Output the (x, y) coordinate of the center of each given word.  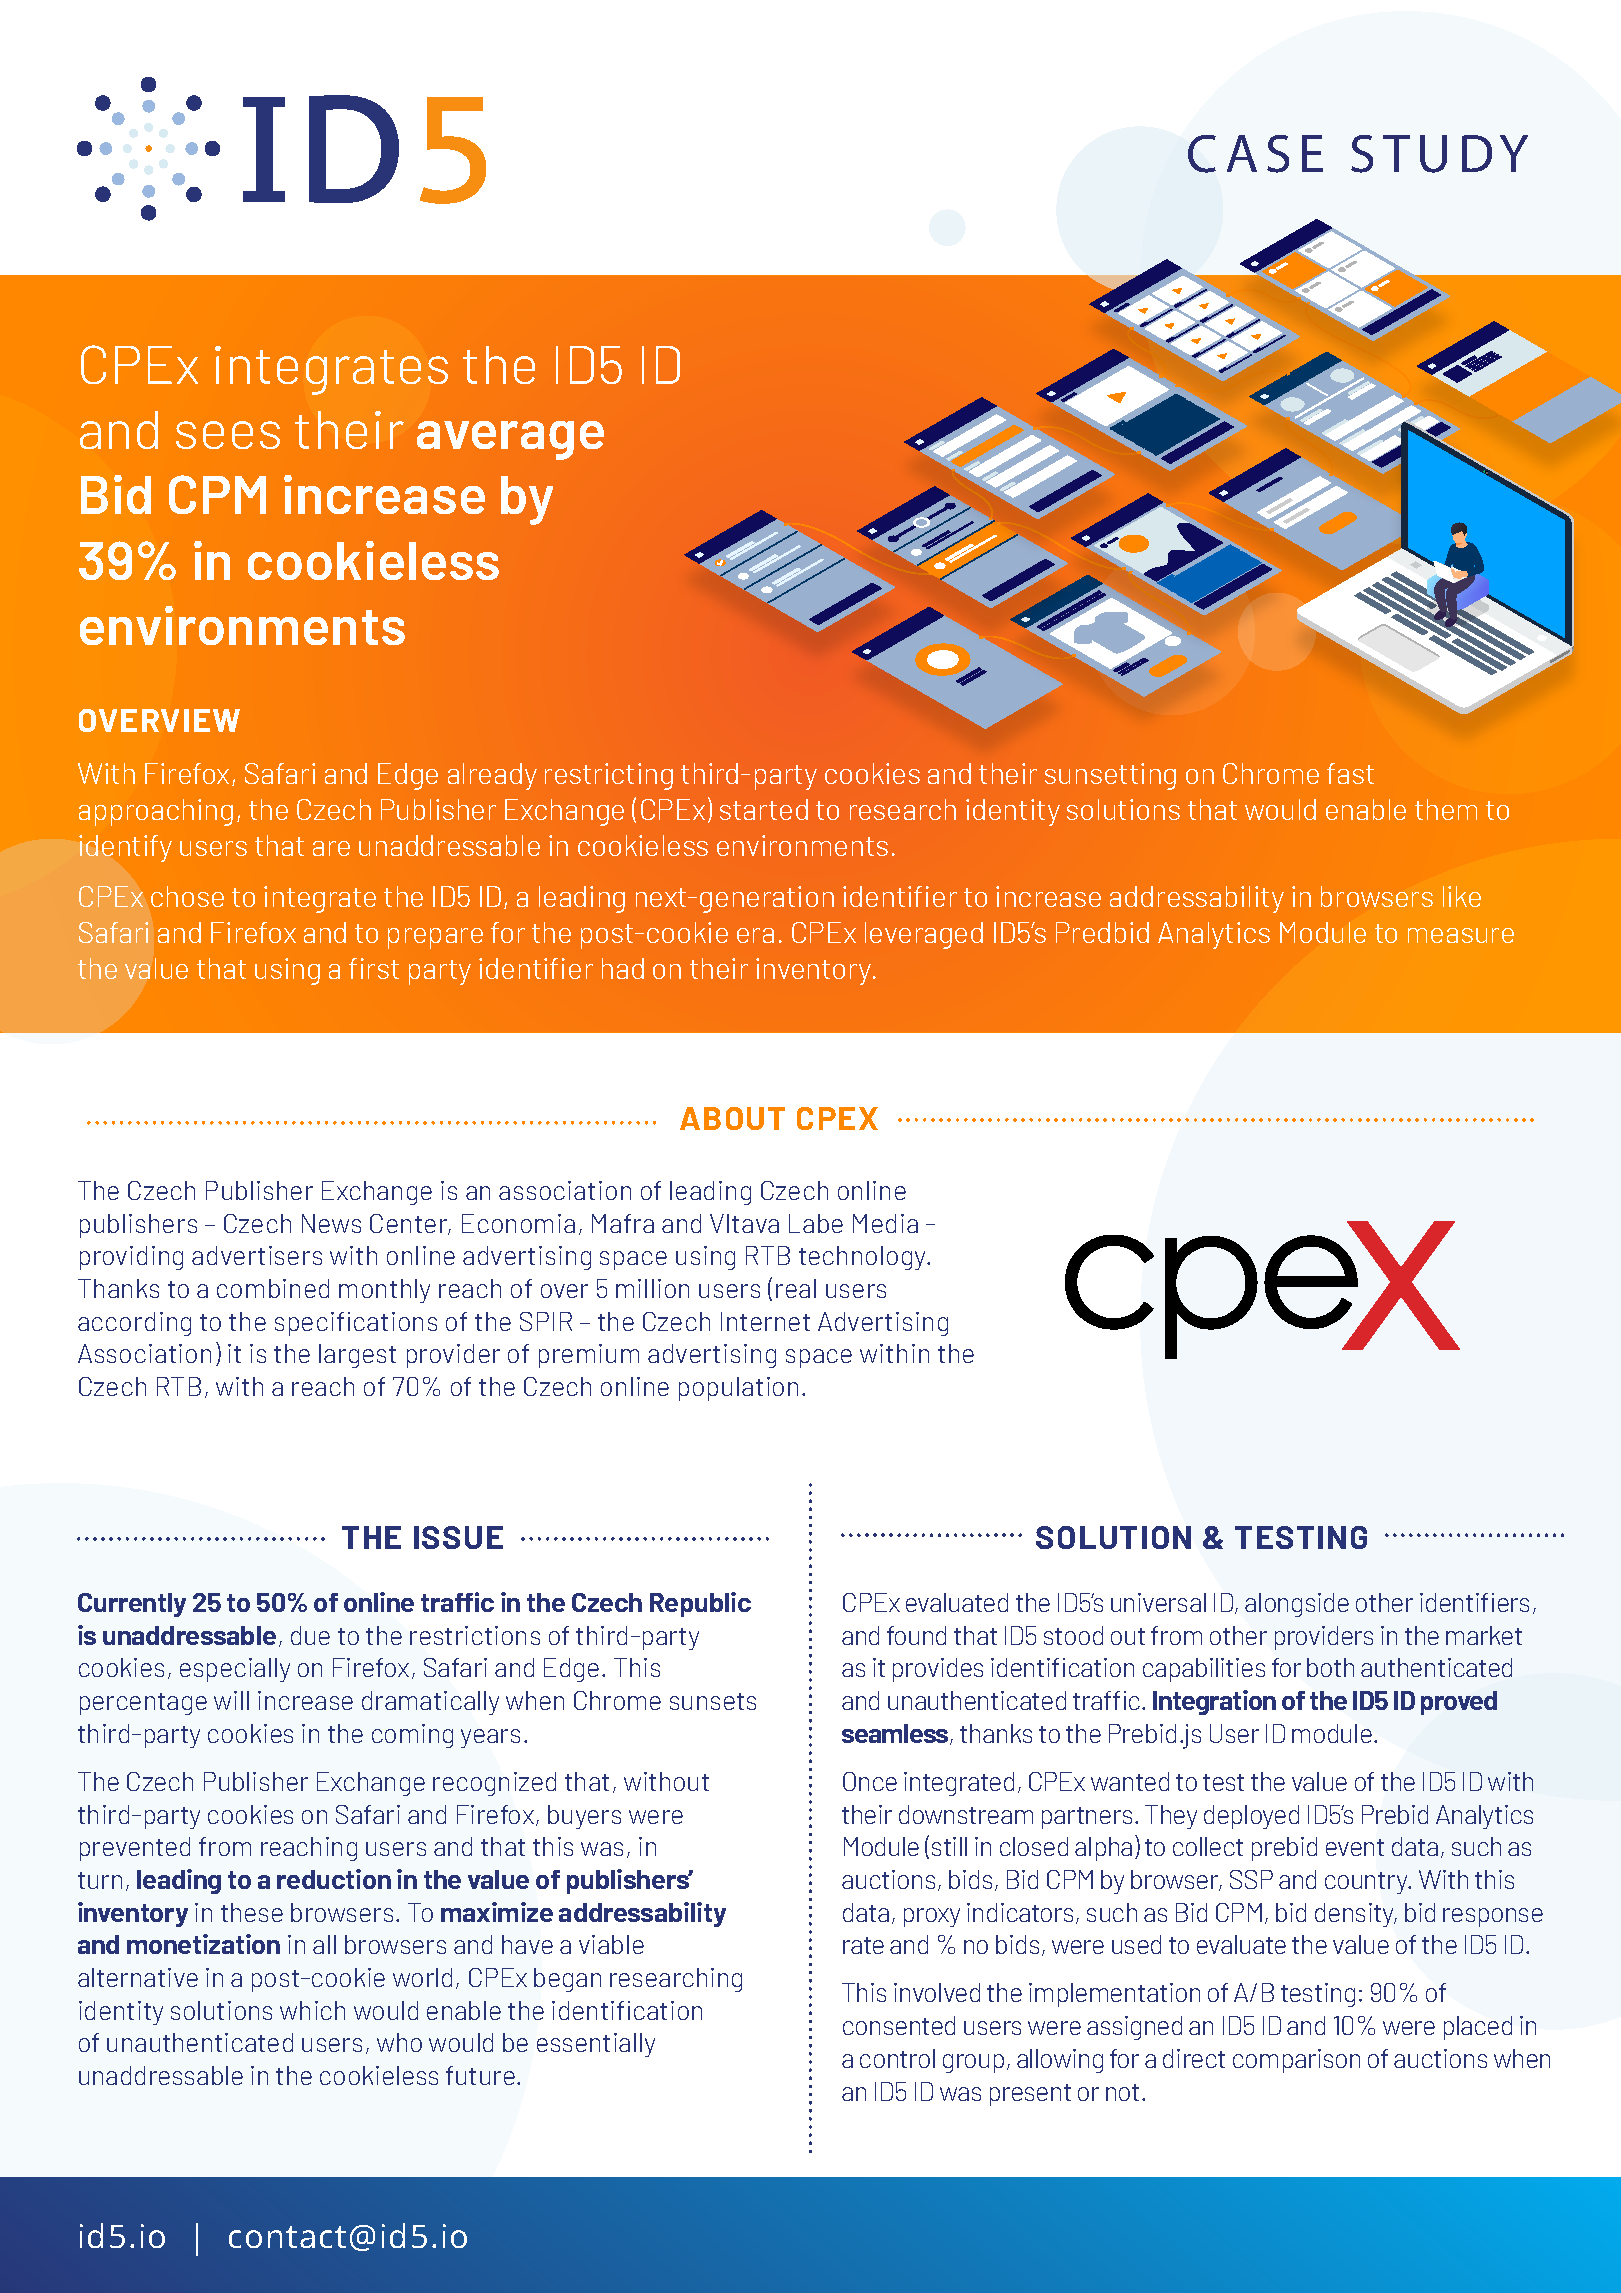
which (312, 2010)
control (897, 2058)
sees (228, 435)
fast (1350, 773)
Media (885, 1223)
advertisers (257, 1255)
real (796, 1288)
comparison (1296, 2061)
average (510, 440)
